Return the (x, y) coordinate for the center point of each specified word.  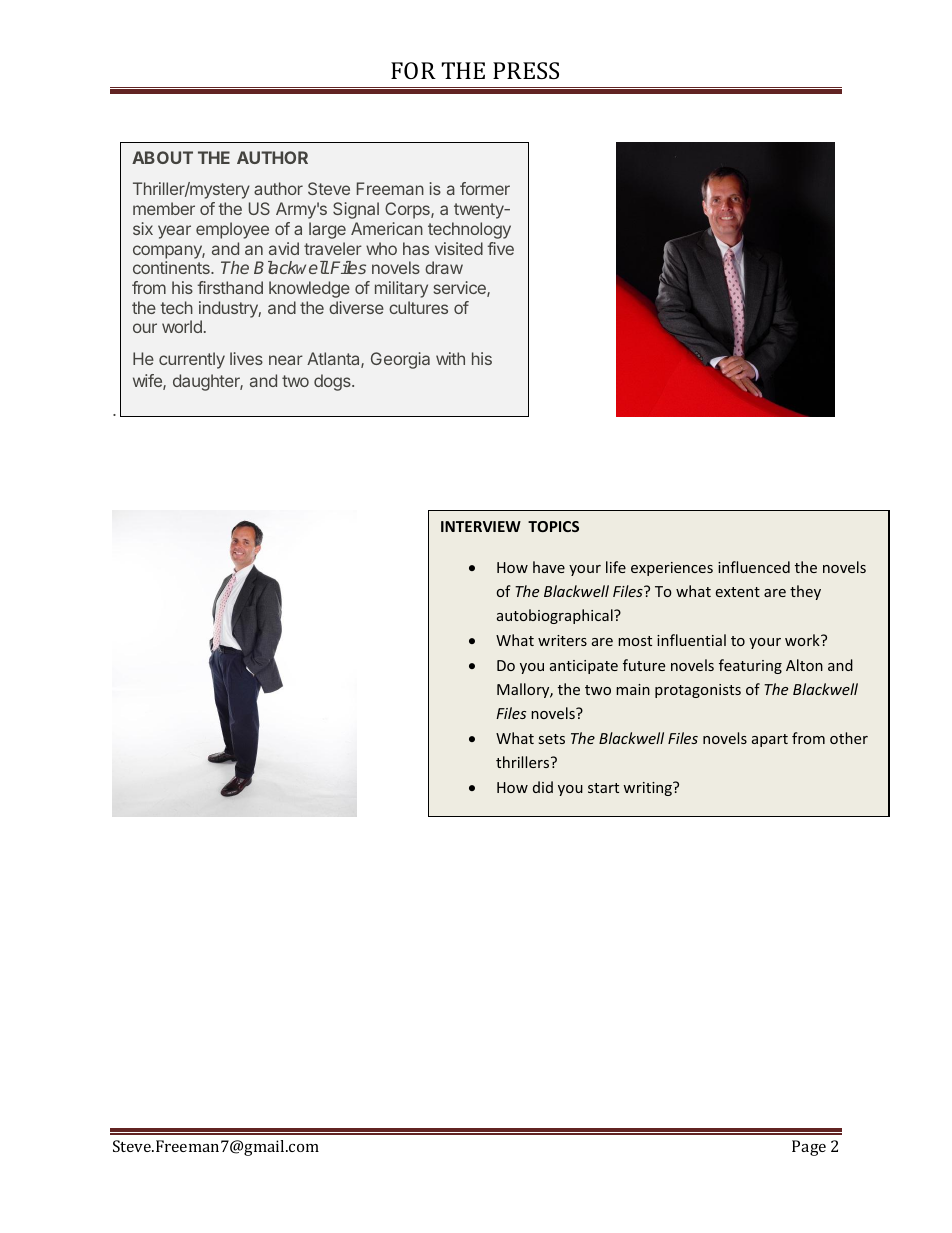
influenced (754, 567)
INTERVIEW (481, 526)
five (500, 248)
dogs (333, 382)
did (543, 787)
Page (809, 1148)
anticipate (584, 667)
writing (648, 789)
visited (459, 248)
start (603, 788)
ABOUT (162, 157)
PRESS (526, 70)
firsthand (230, 287)
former (485, 188)
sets (552, 739)
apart (770, 740)
